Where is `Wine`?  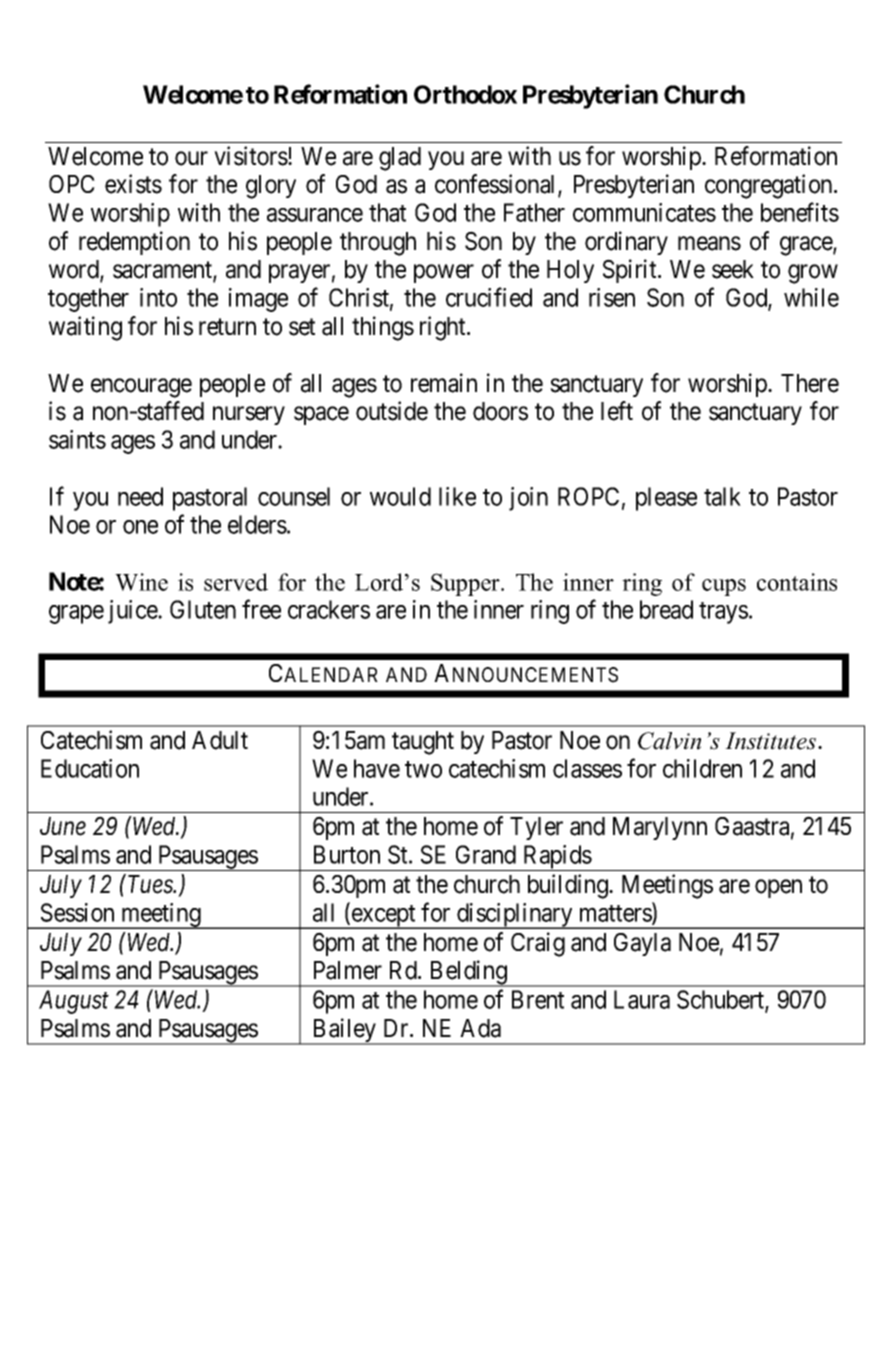
Wine is located at coordinates (141, 582).
